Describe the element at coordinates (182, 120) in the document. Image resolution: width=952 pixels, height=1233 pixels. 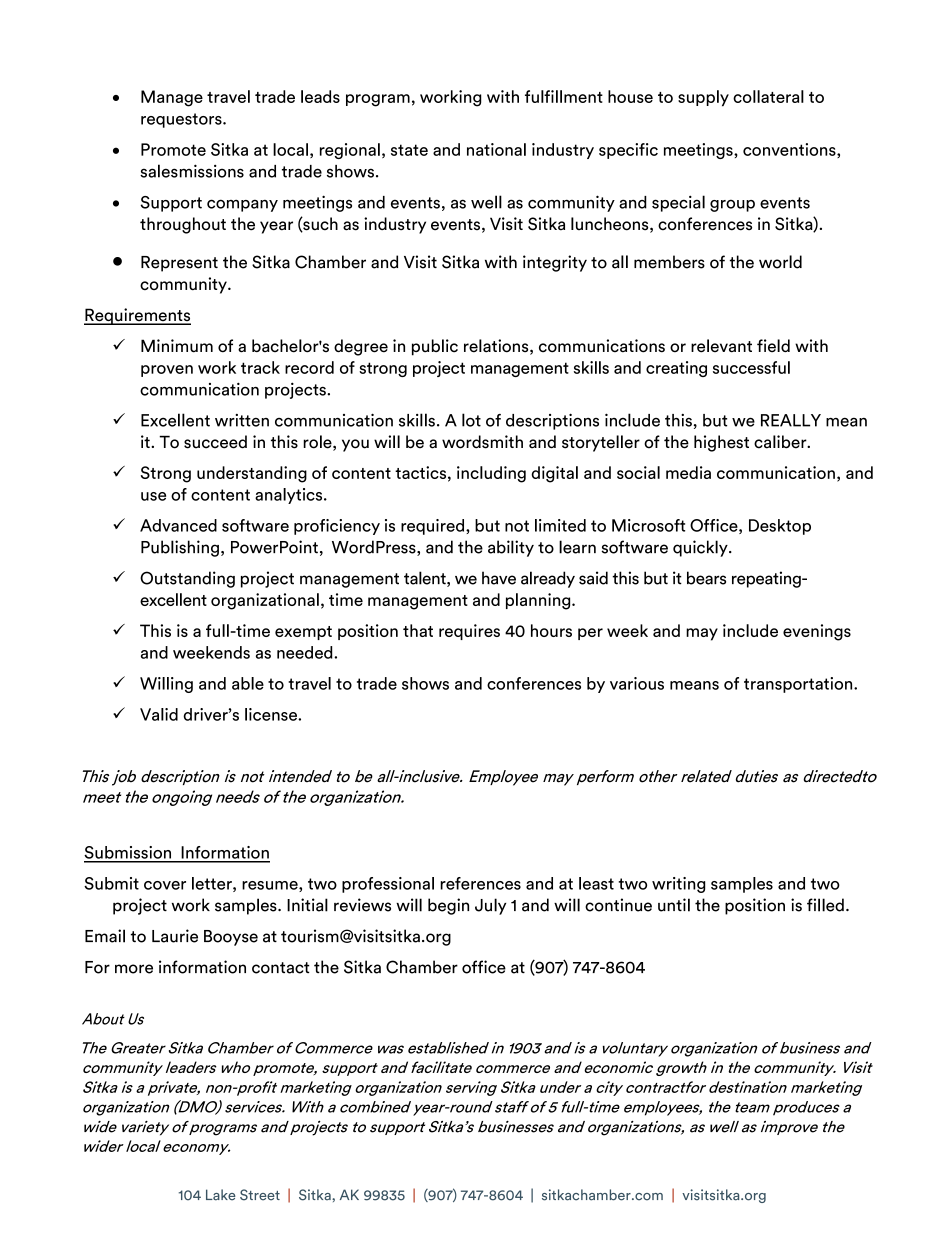
I see `requestors` at that location.
